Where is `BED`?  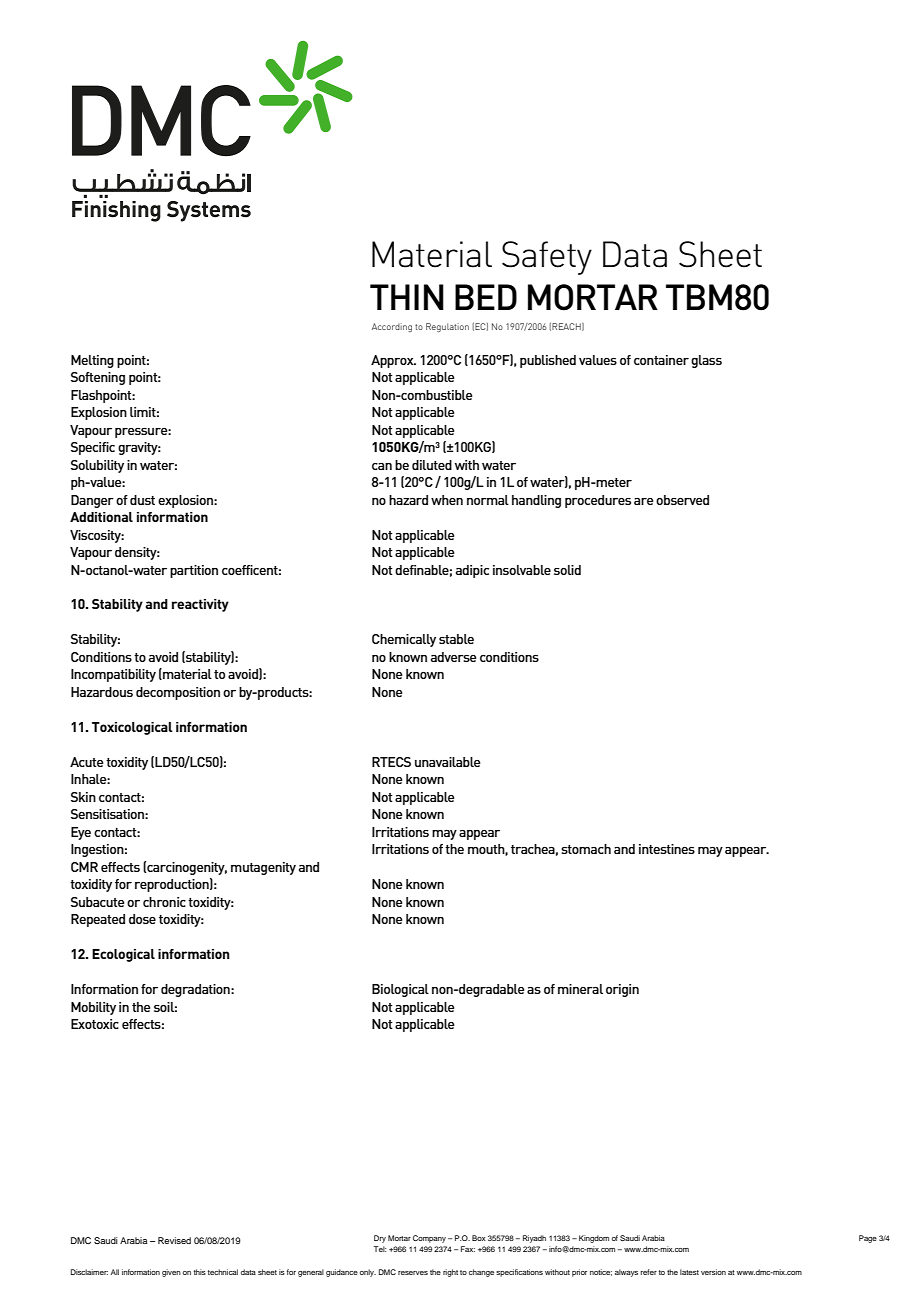
BED is located at coordinates (486, 297).
